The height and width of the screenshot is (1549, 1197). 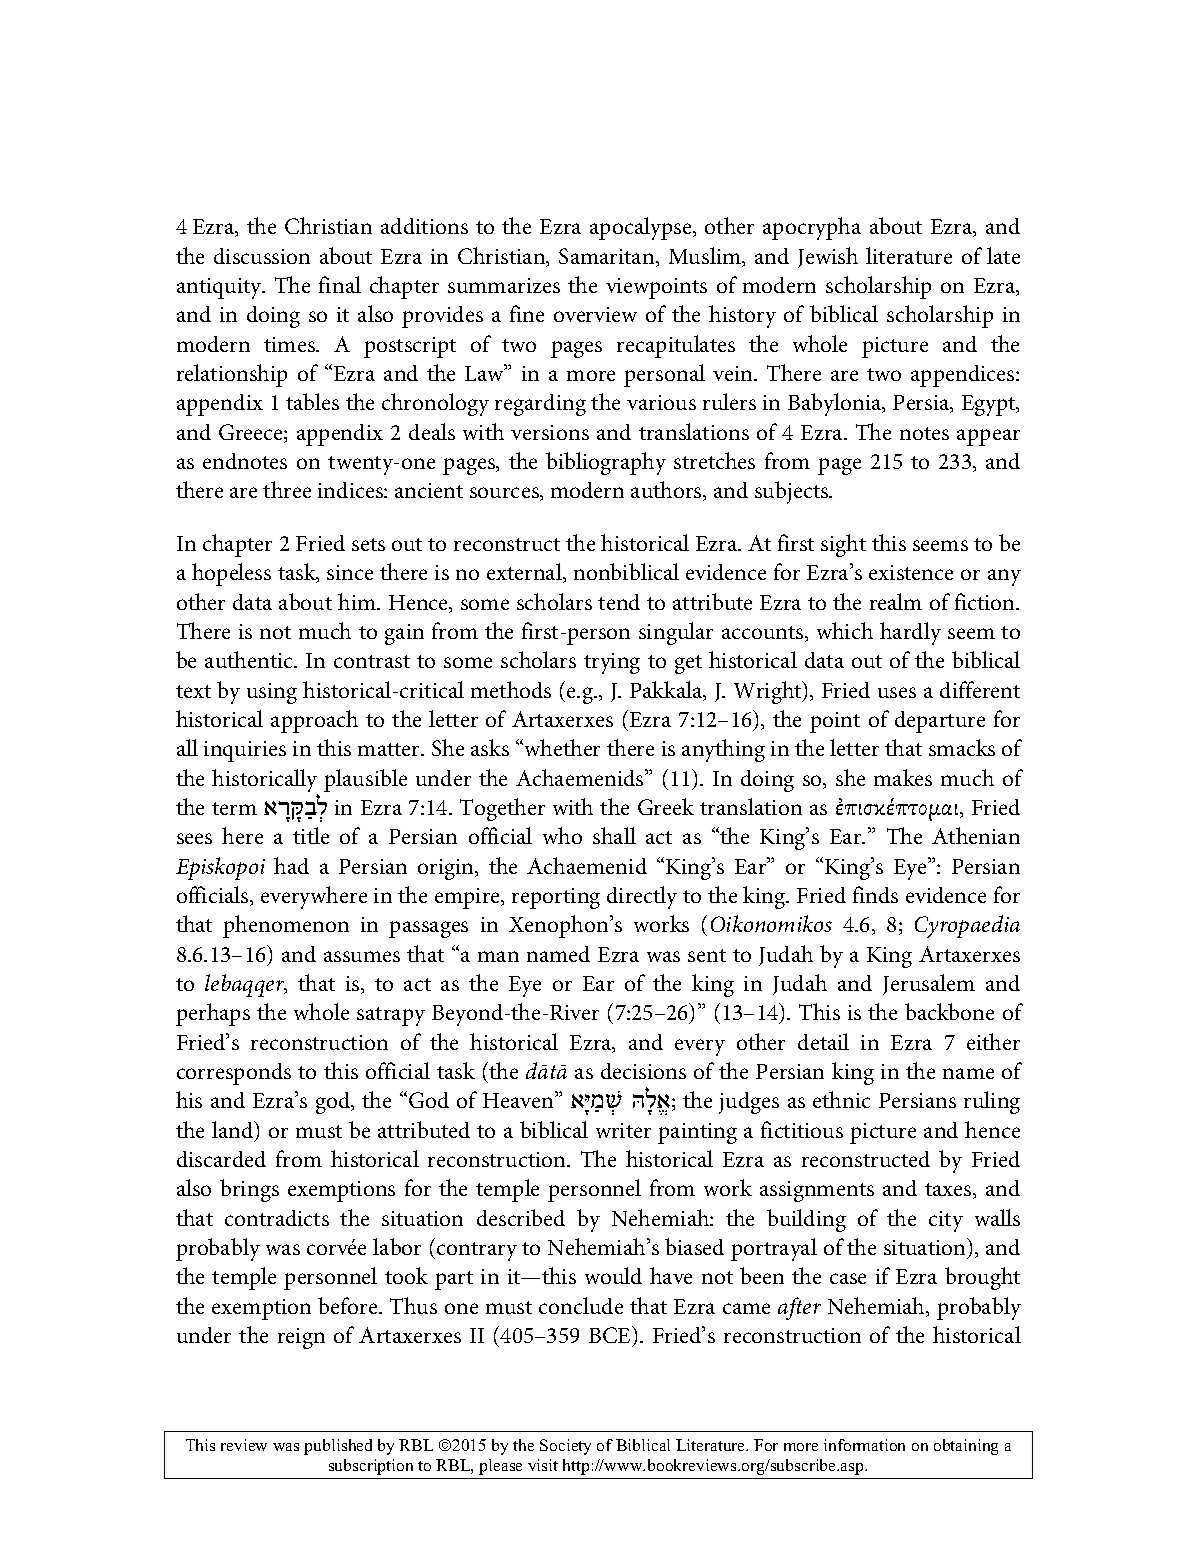 I want to click on finds, so click(x=875, y=894).
